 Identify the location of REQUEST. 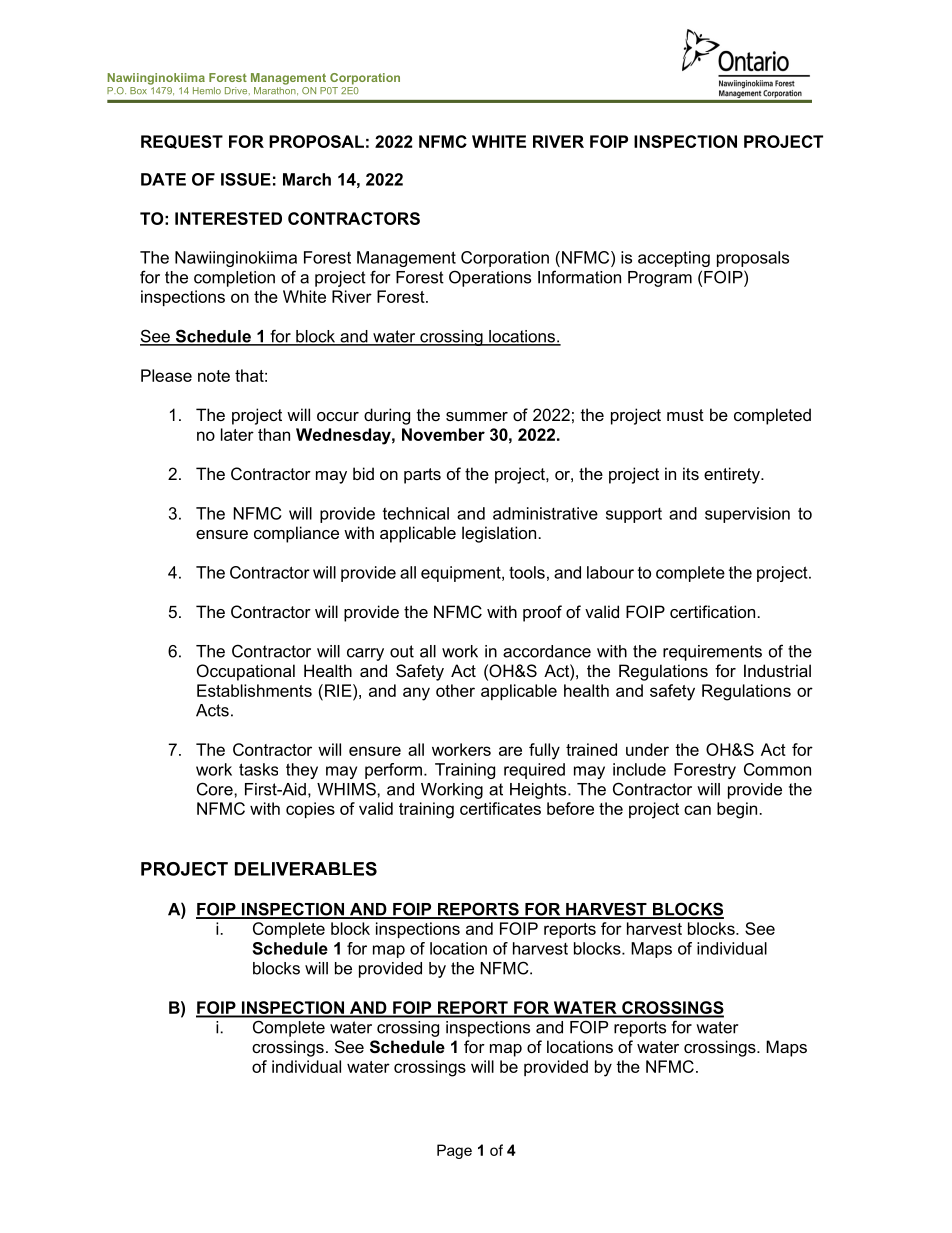
(182, 142).
